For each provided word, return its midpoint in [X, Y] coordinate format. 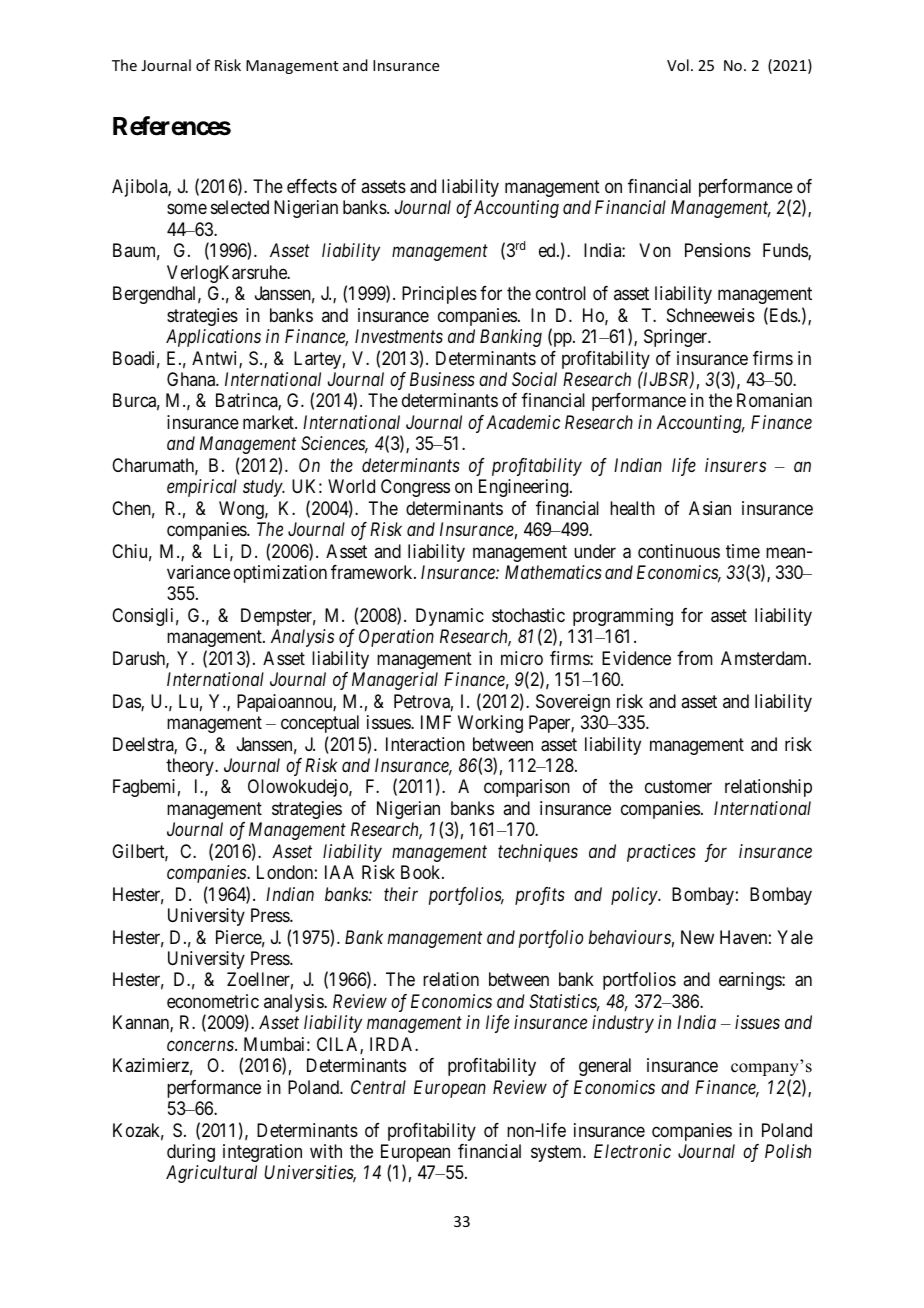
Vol [678, 65]
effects [312, 186]
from [695, 658]
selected [240, 207]
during [191, 1153]
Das [127, 702]
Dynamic [450, 617]
